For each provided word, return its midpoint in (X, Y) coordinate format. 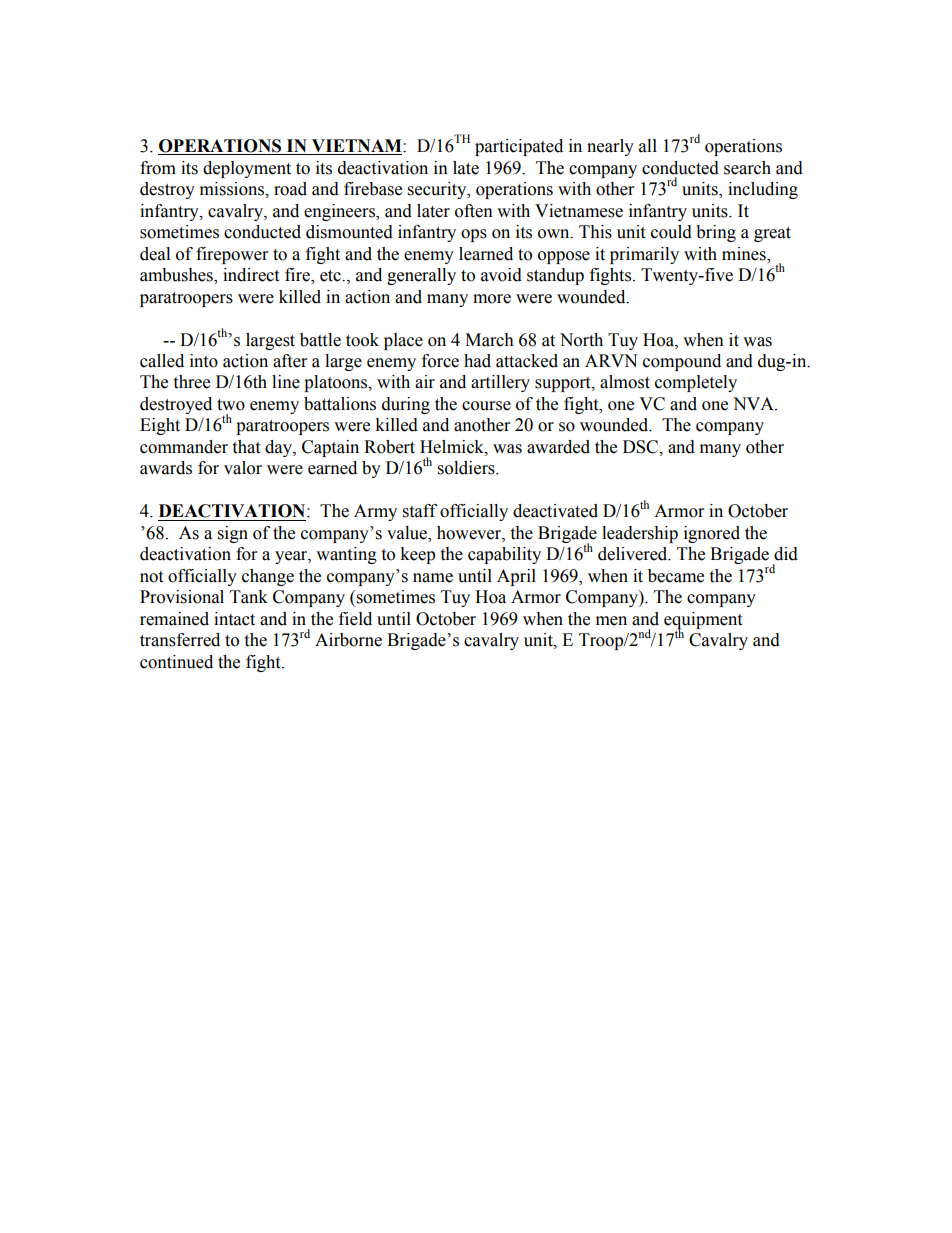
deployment (247, 169)
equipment (703, 621)
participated (519, 147)
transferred (180, 640)
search (747, 168)
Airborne (348, 640)
